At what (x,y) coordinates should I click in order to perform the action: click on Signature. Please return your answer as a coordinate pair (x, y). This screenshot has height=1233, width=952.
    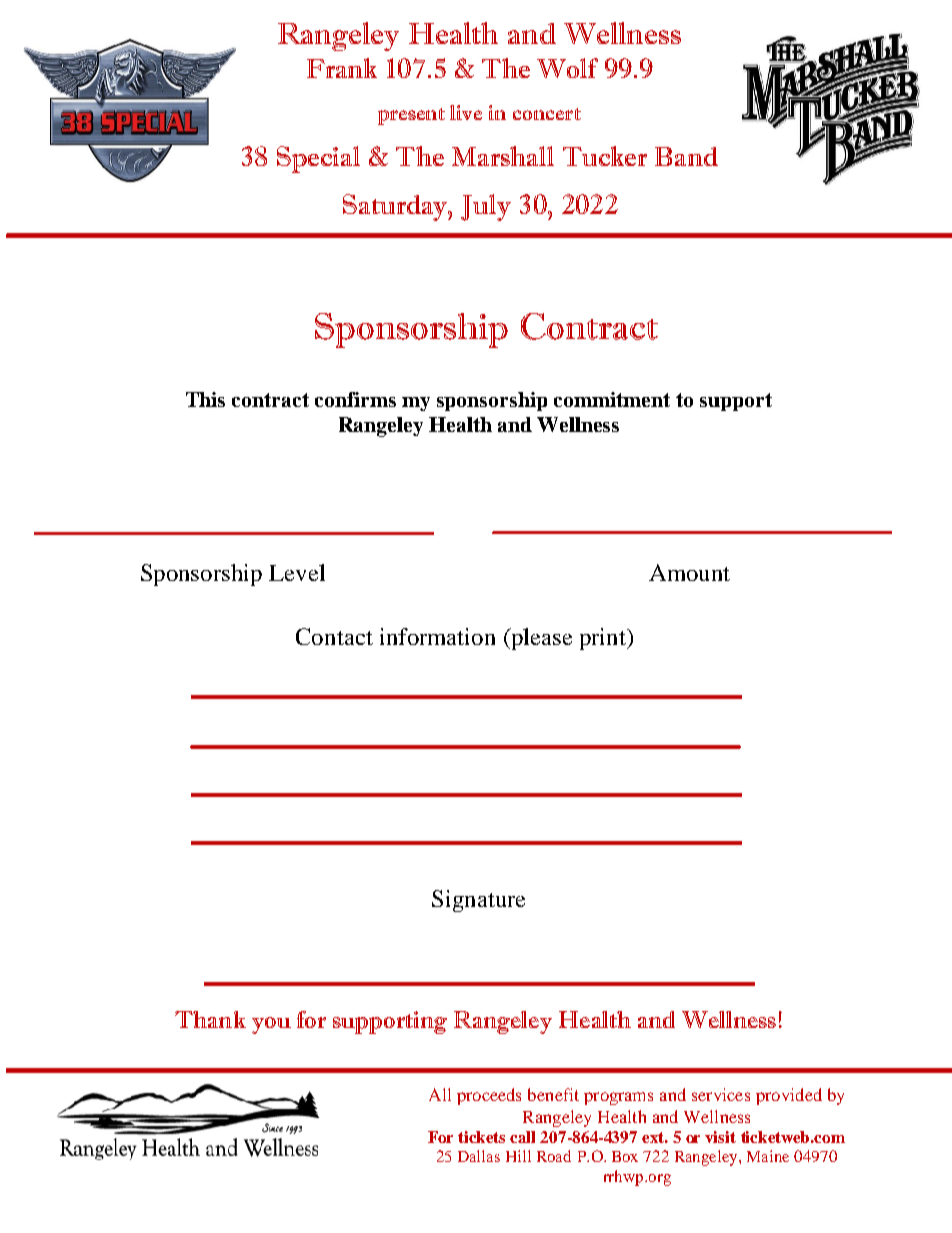
    Looking at the image, I should click on (478, 901).
